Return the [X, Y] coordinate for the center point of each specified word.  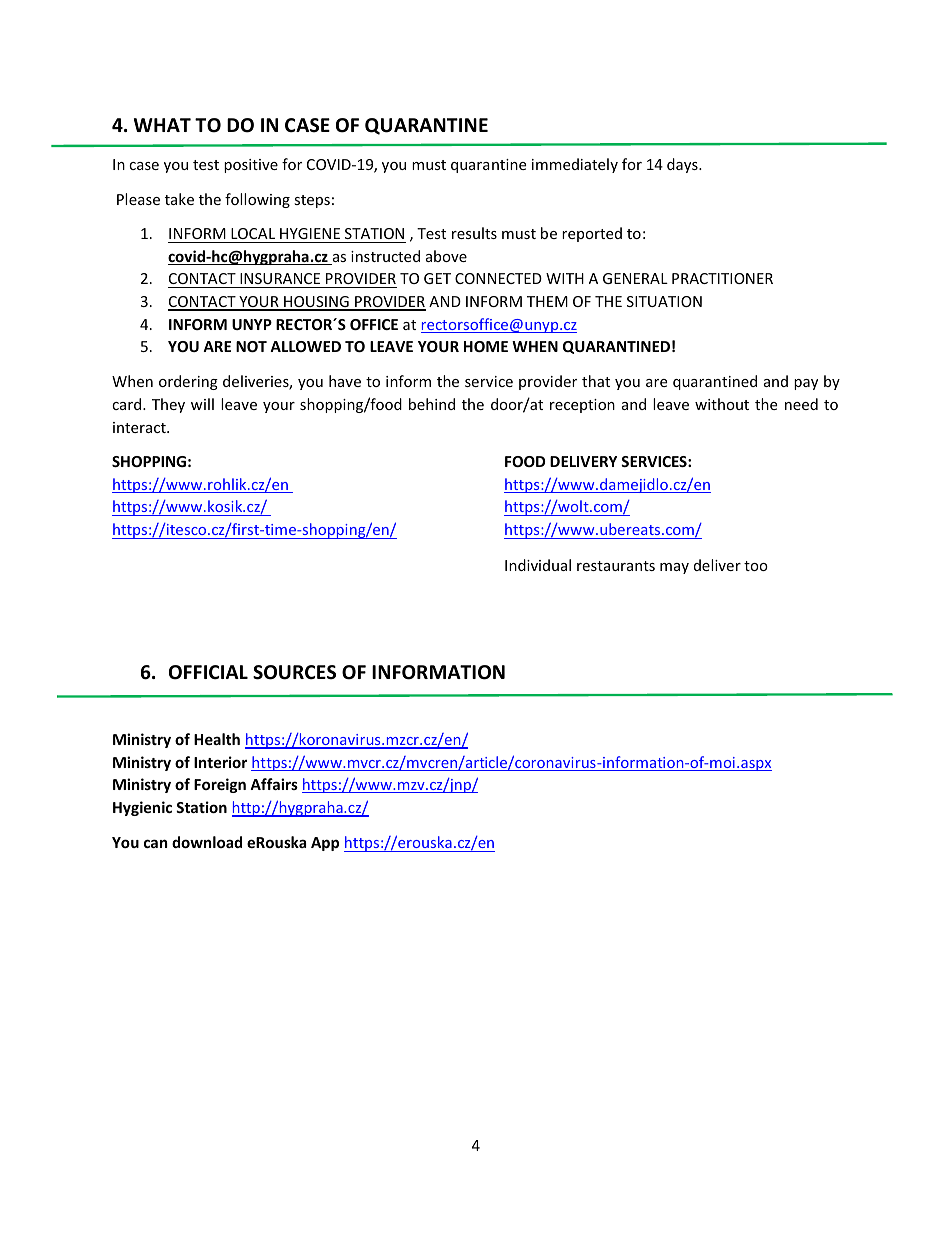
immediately [575, 165]
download [207, 842]
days [683, 165]
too [756, 566]
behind [432, 404]
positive [251, 166]
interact [140, 427]
